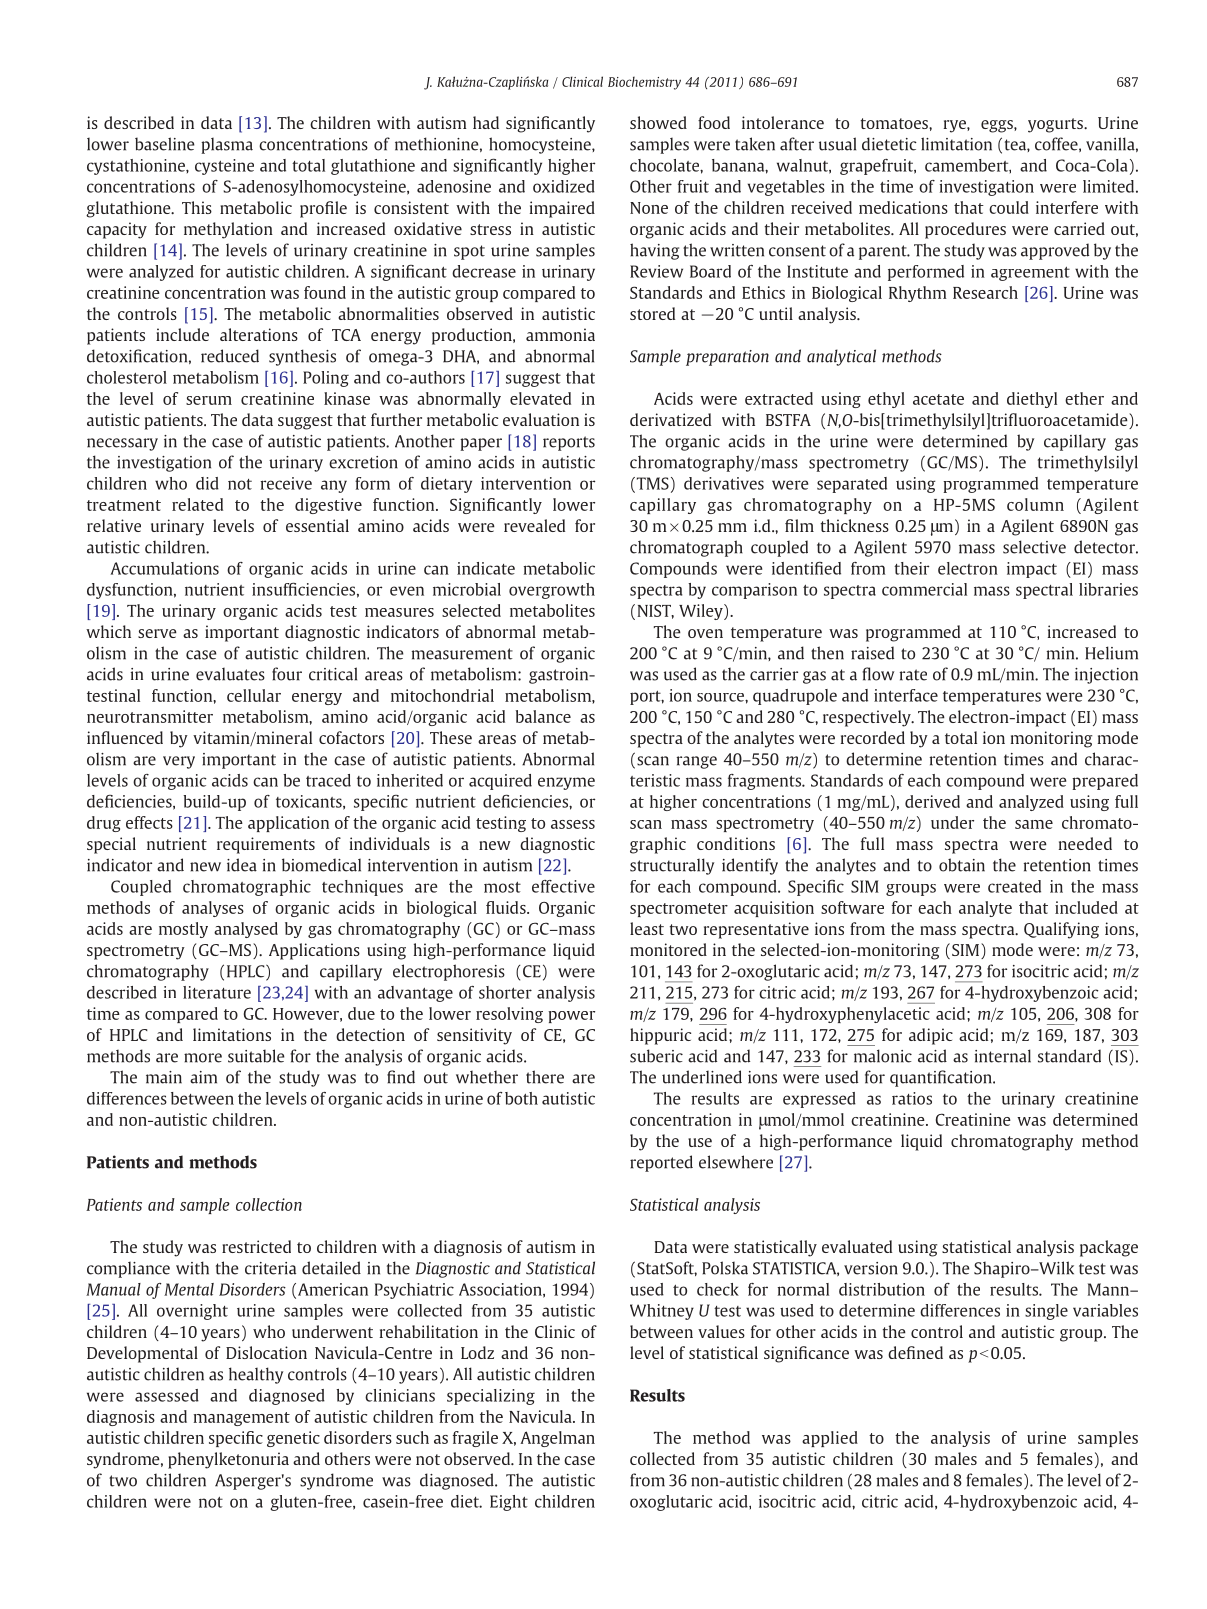 Image resolution: width=1207 pixels, height=1609 pixels. What do you see at coordinates (557, 1439) in the page?
I see `Angelman` at bounding box center [557, 1439].
